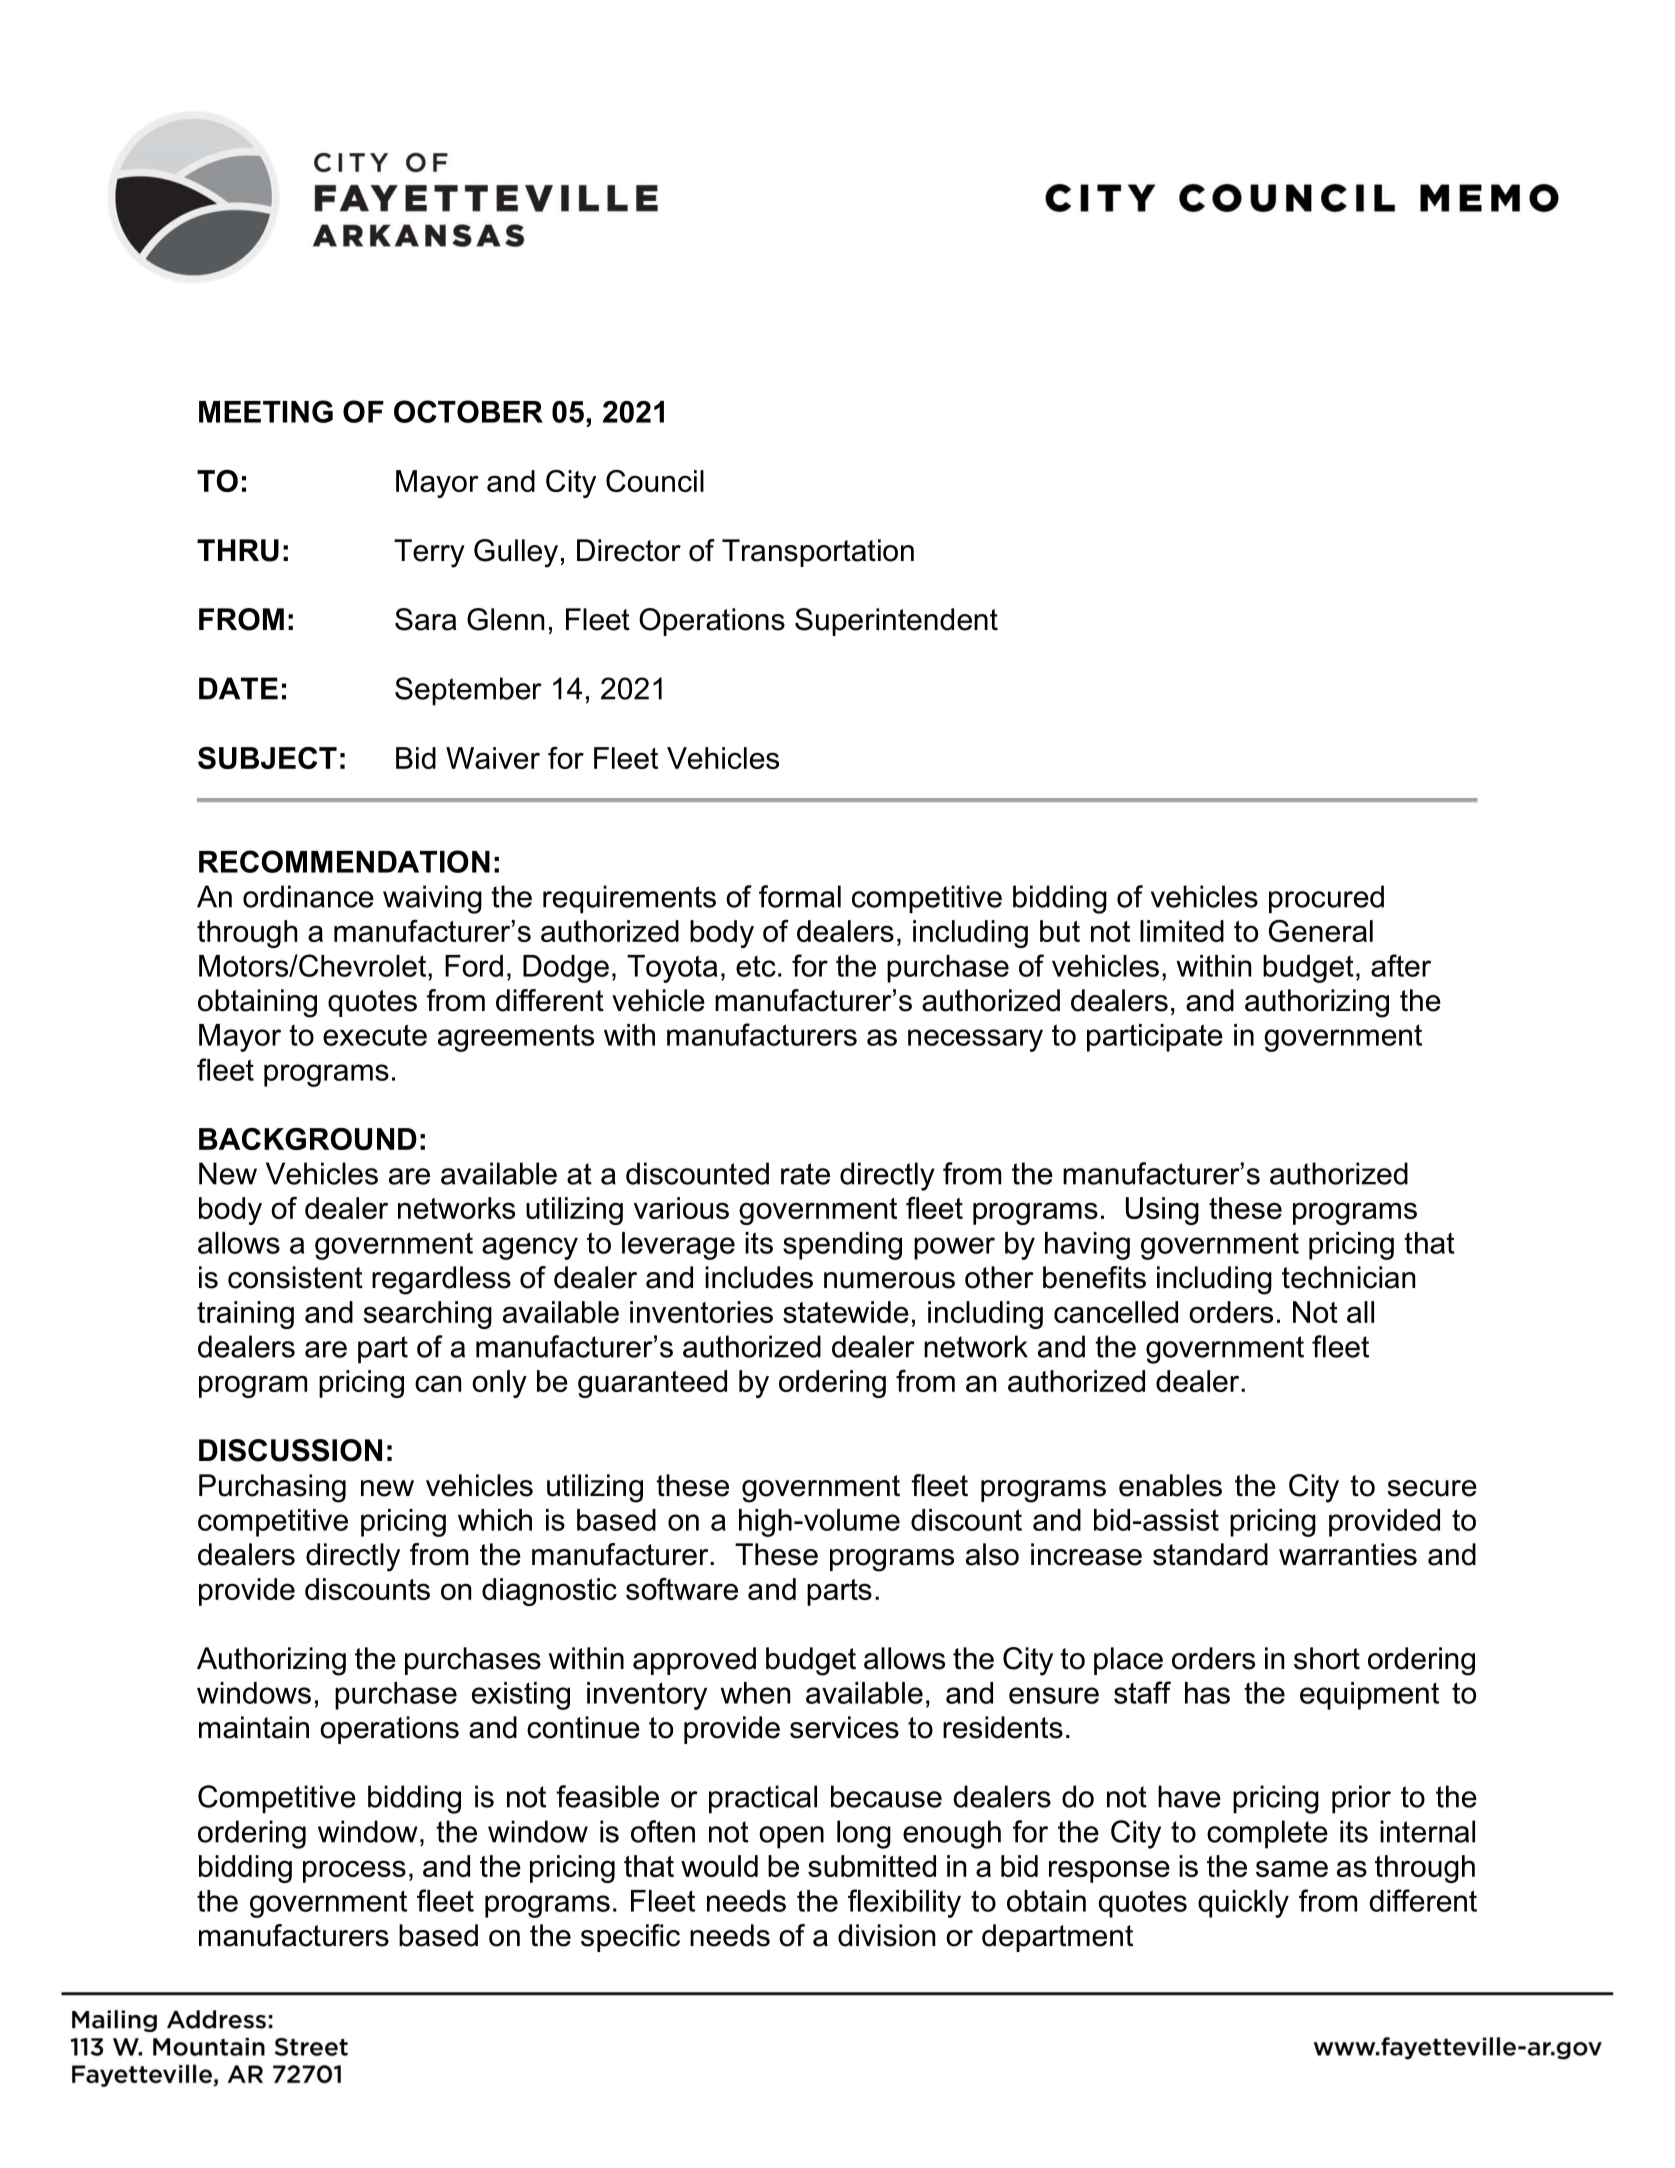  Describe the element at coordinates (432, 899) in the screenshot. I see `waiving` at that location.
